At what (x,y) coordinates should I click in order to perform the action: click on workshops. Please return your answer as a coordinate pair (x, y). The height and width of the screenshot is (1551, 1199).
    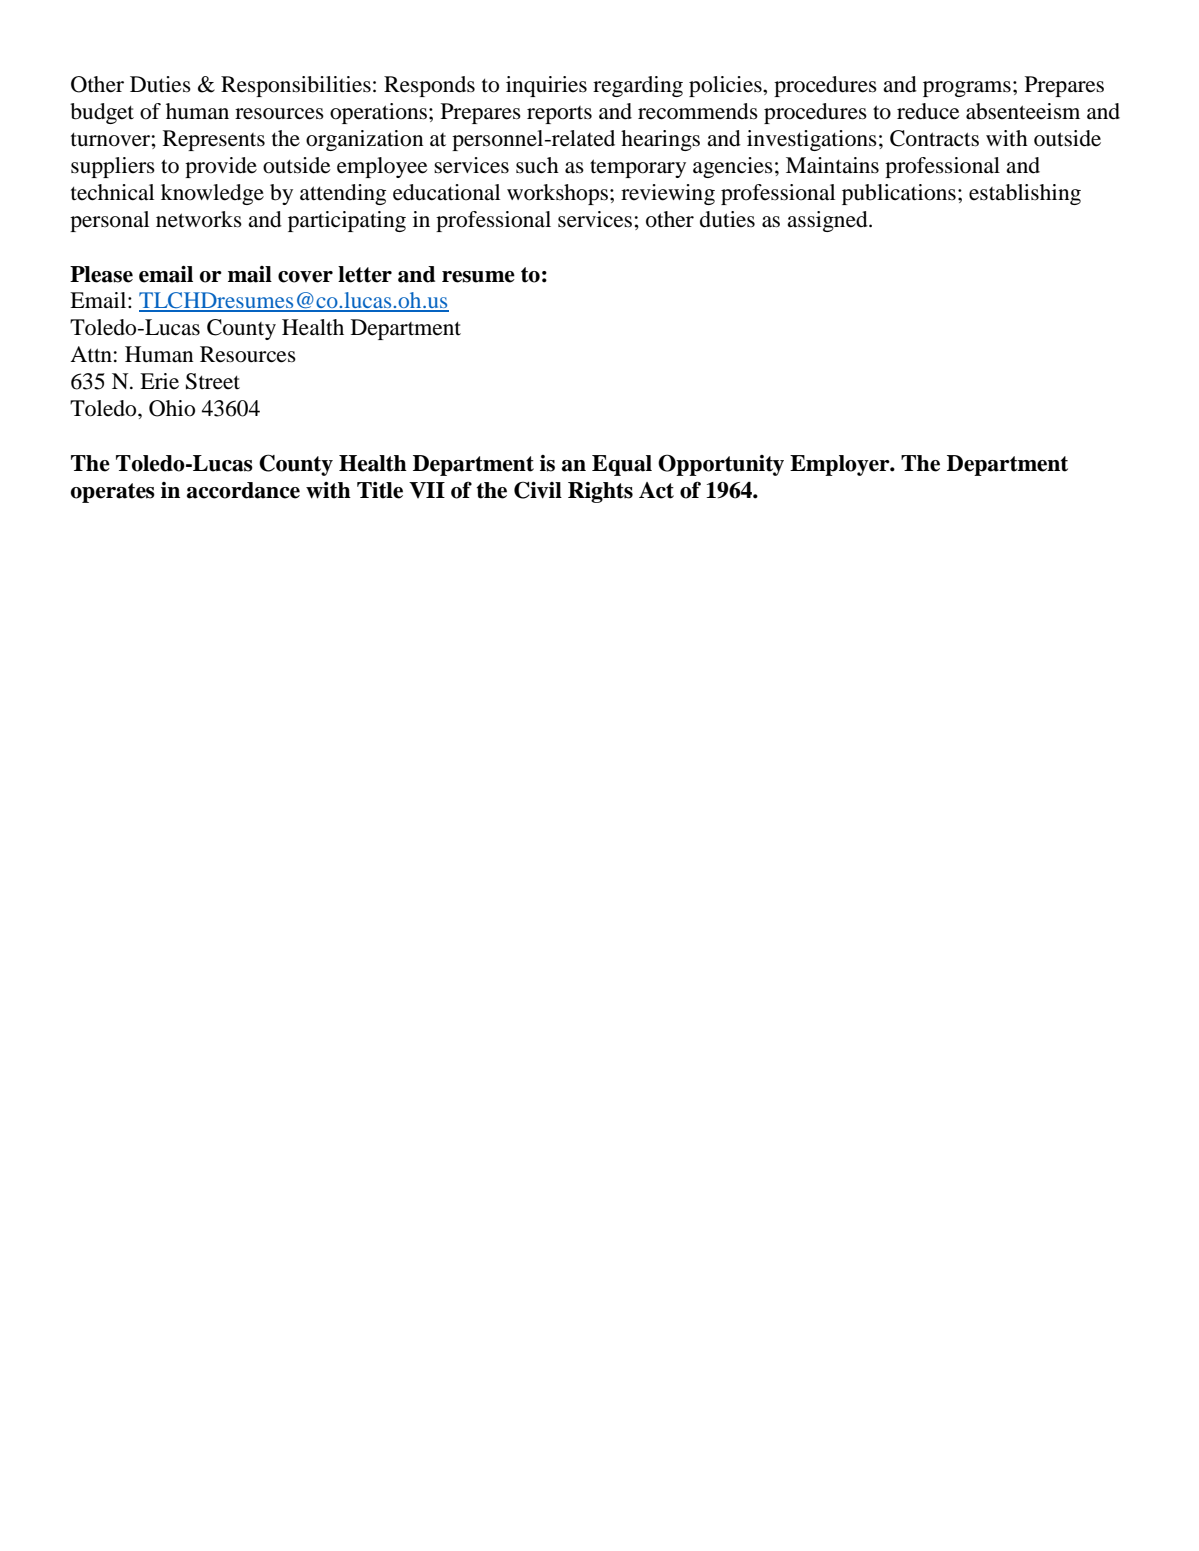
    Looking at the image, I should click on (557, 194).
